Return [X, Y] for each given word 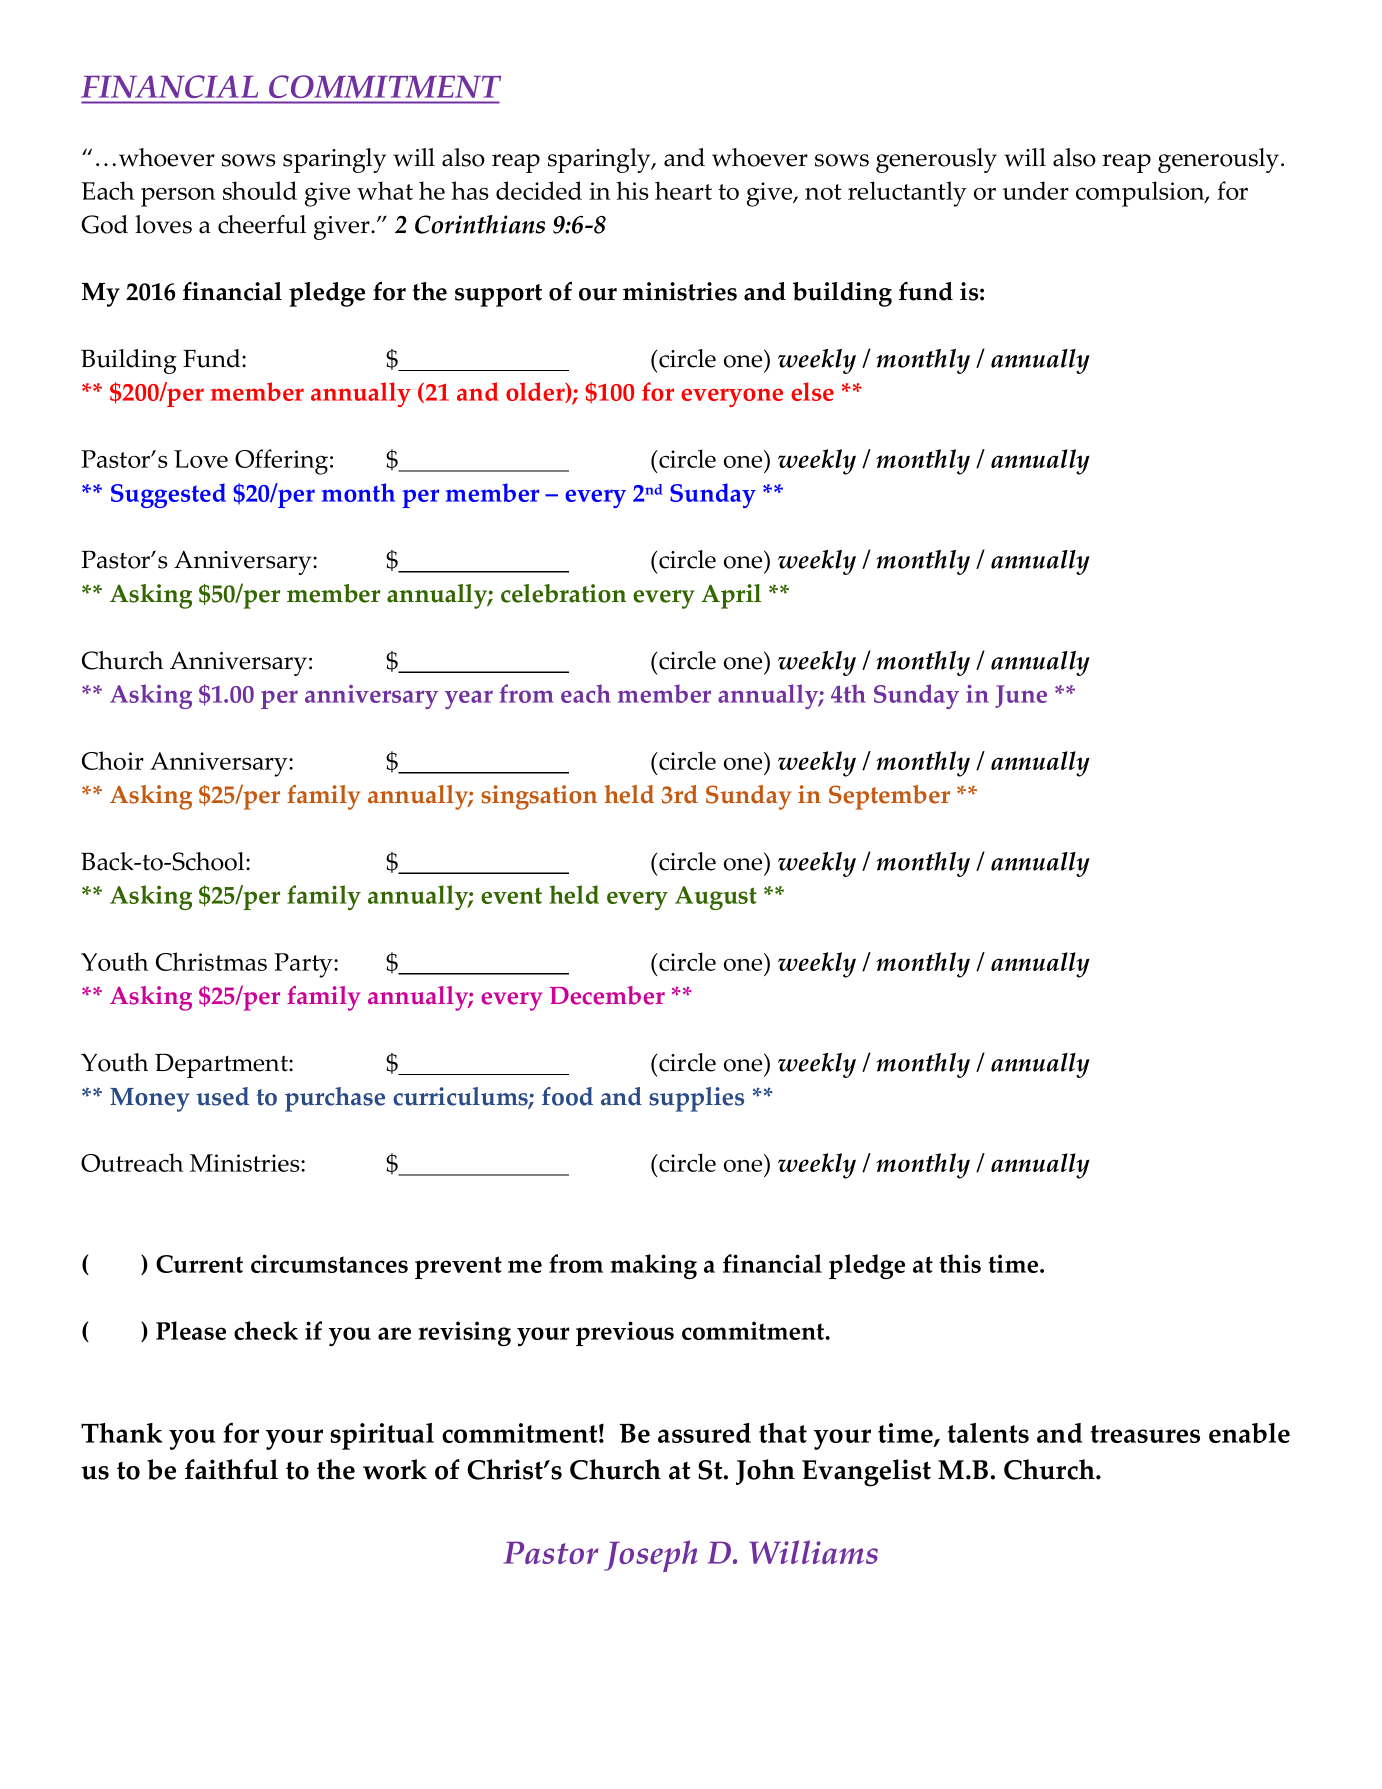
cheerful [262, 224]
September [889, 797]
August [716, 898]
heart [683, 190]
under [1036, 190]
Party [304, 965]
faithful [231, 1469]
